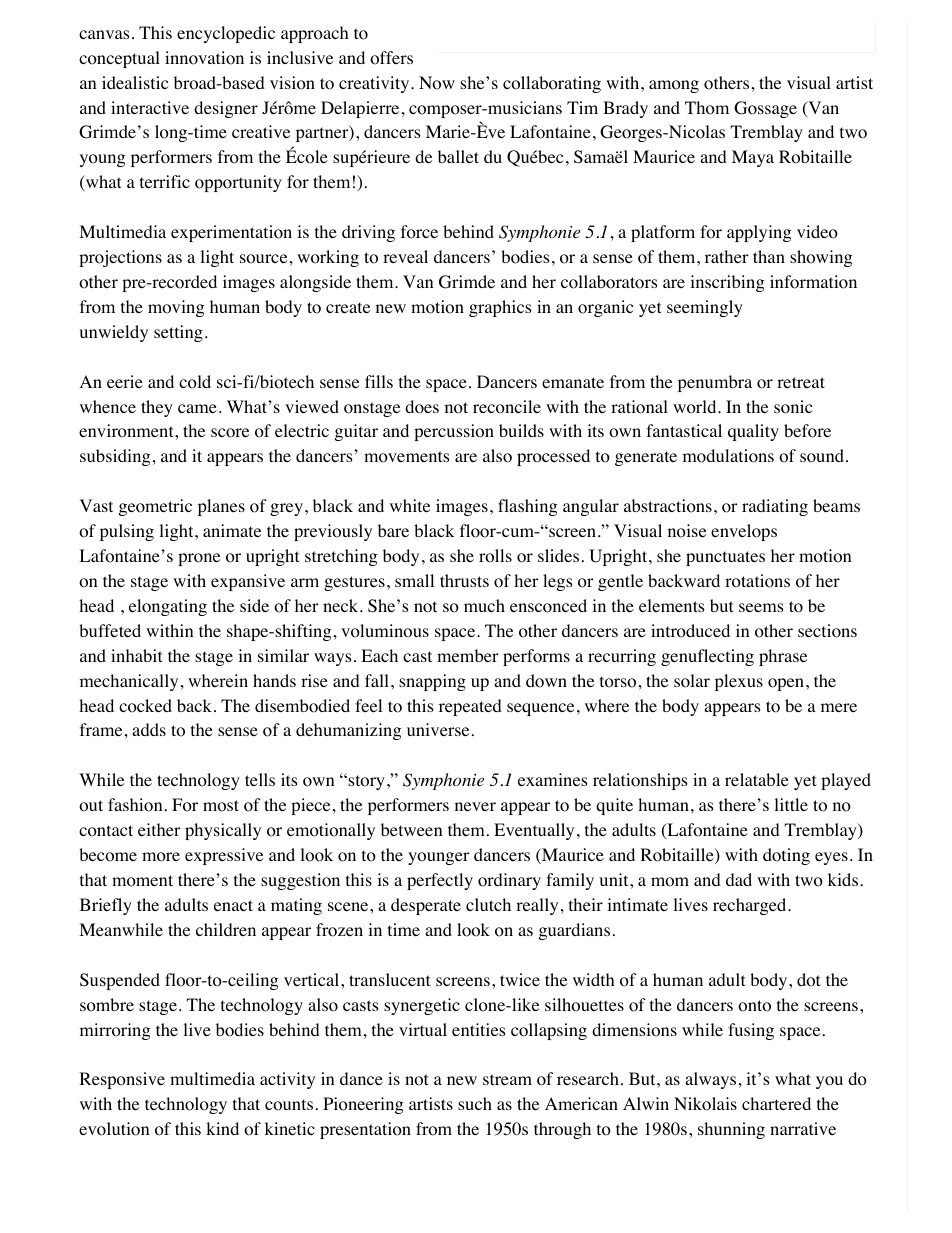 The image size is (952, 1233). I want to click on Thom, so click(707, 108).
